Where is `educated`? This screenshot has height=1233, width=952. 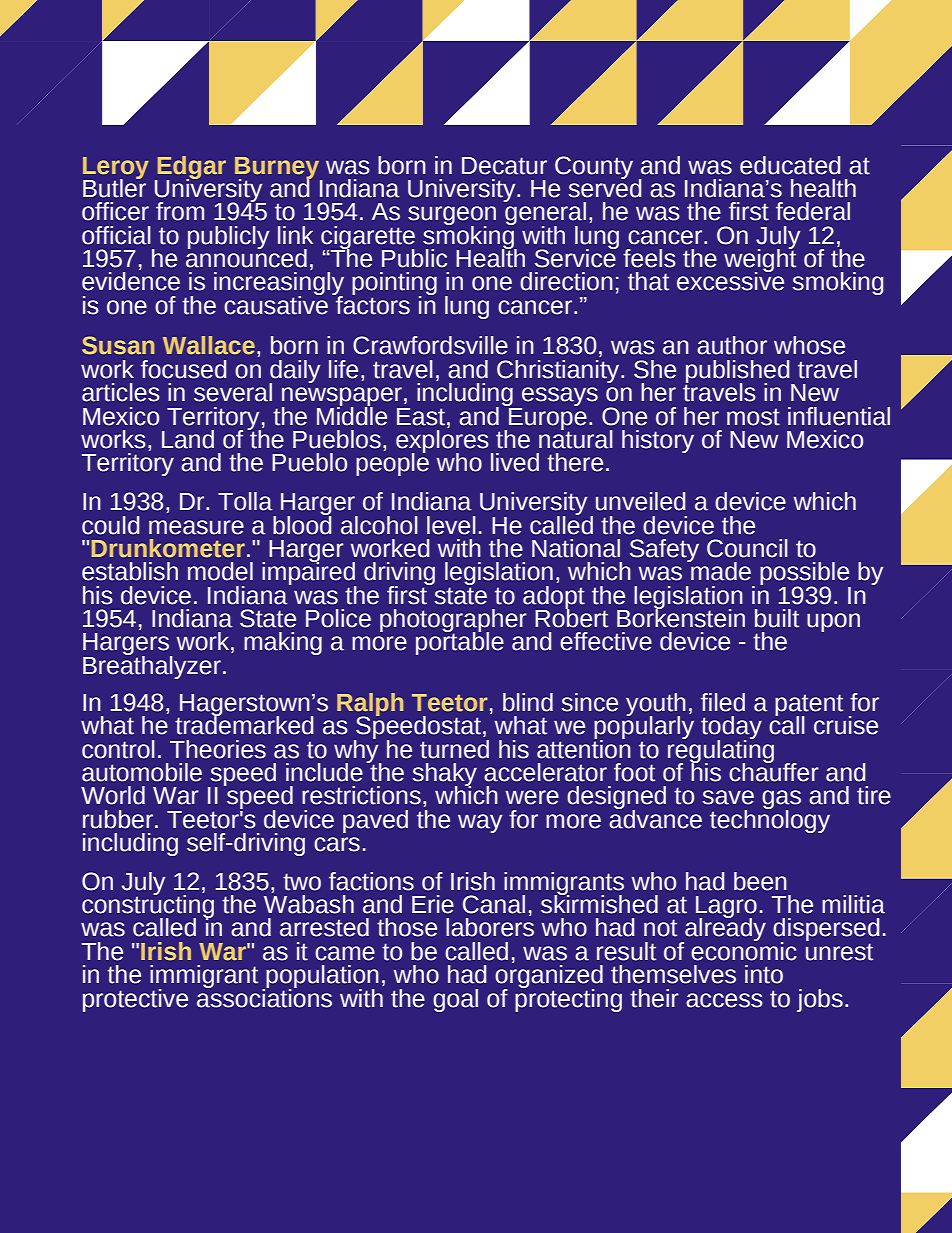 educated is located at coordinates (790, 165).
